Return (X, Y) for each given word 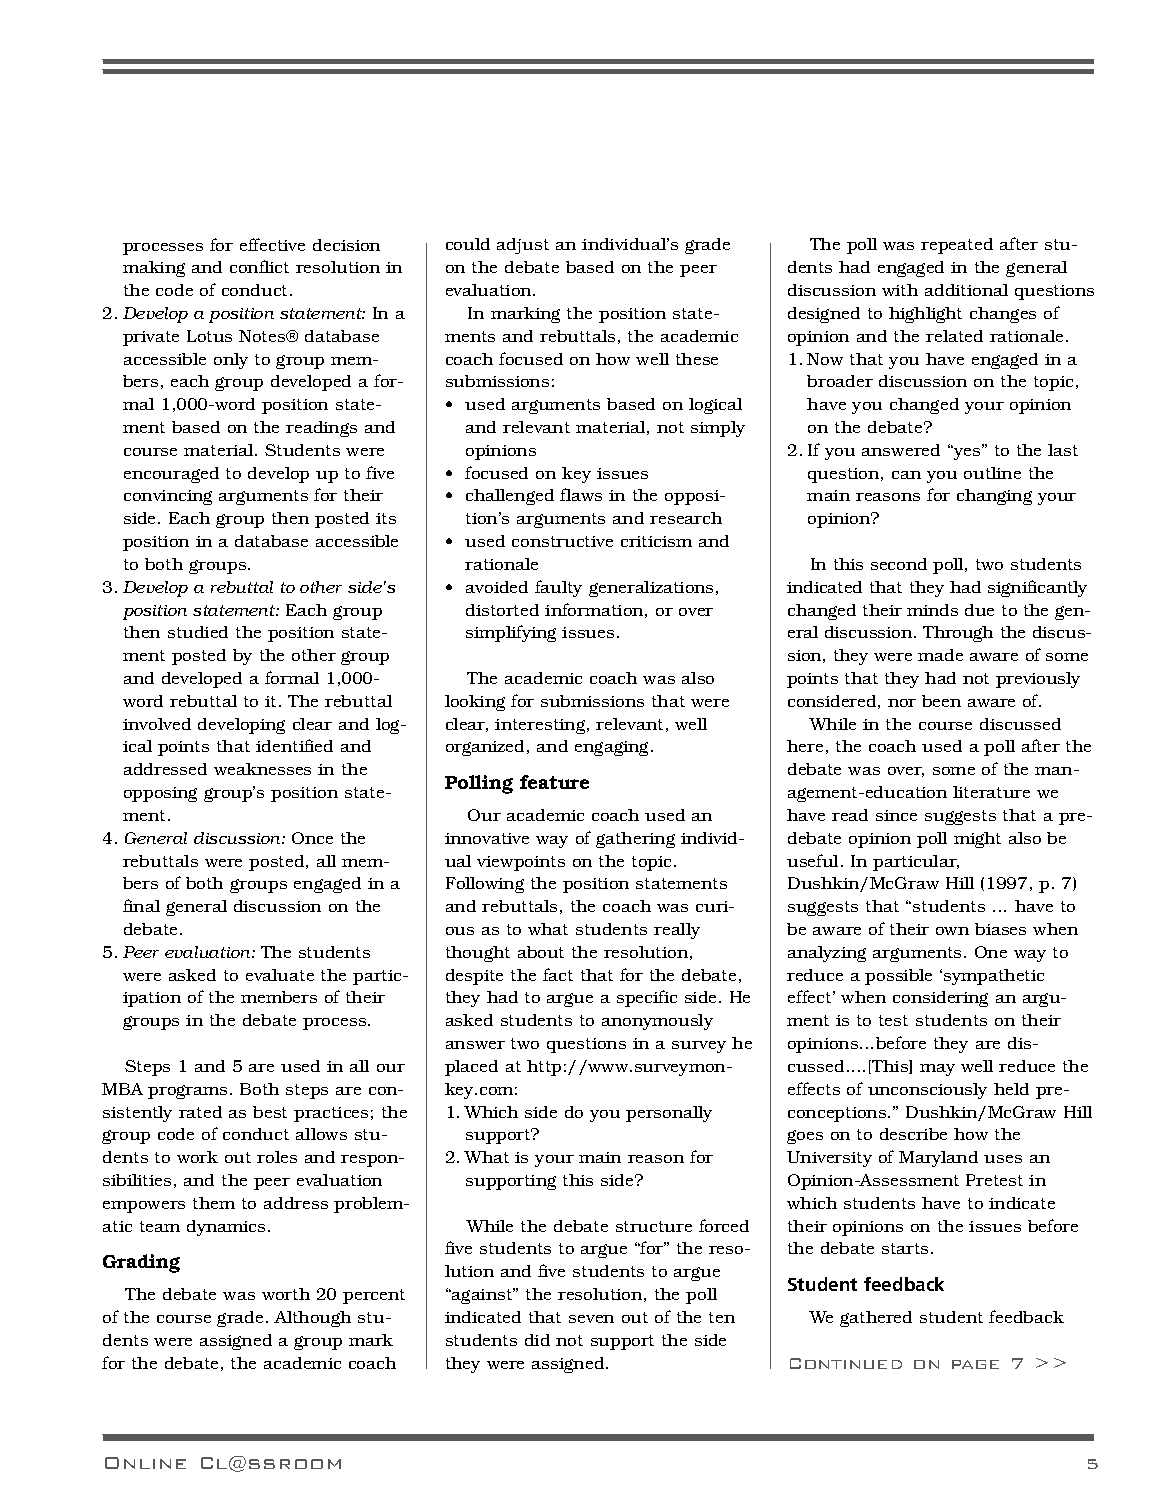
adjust (523, 246)
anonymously (657, 1022)
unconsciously (927, 1091)
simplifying (511, 633)
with (900, 290)
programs (187, 1092)
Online (145, 1463)
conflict (259, 266)
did (537, 1340)
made (940, 655)
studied (198, 632)
